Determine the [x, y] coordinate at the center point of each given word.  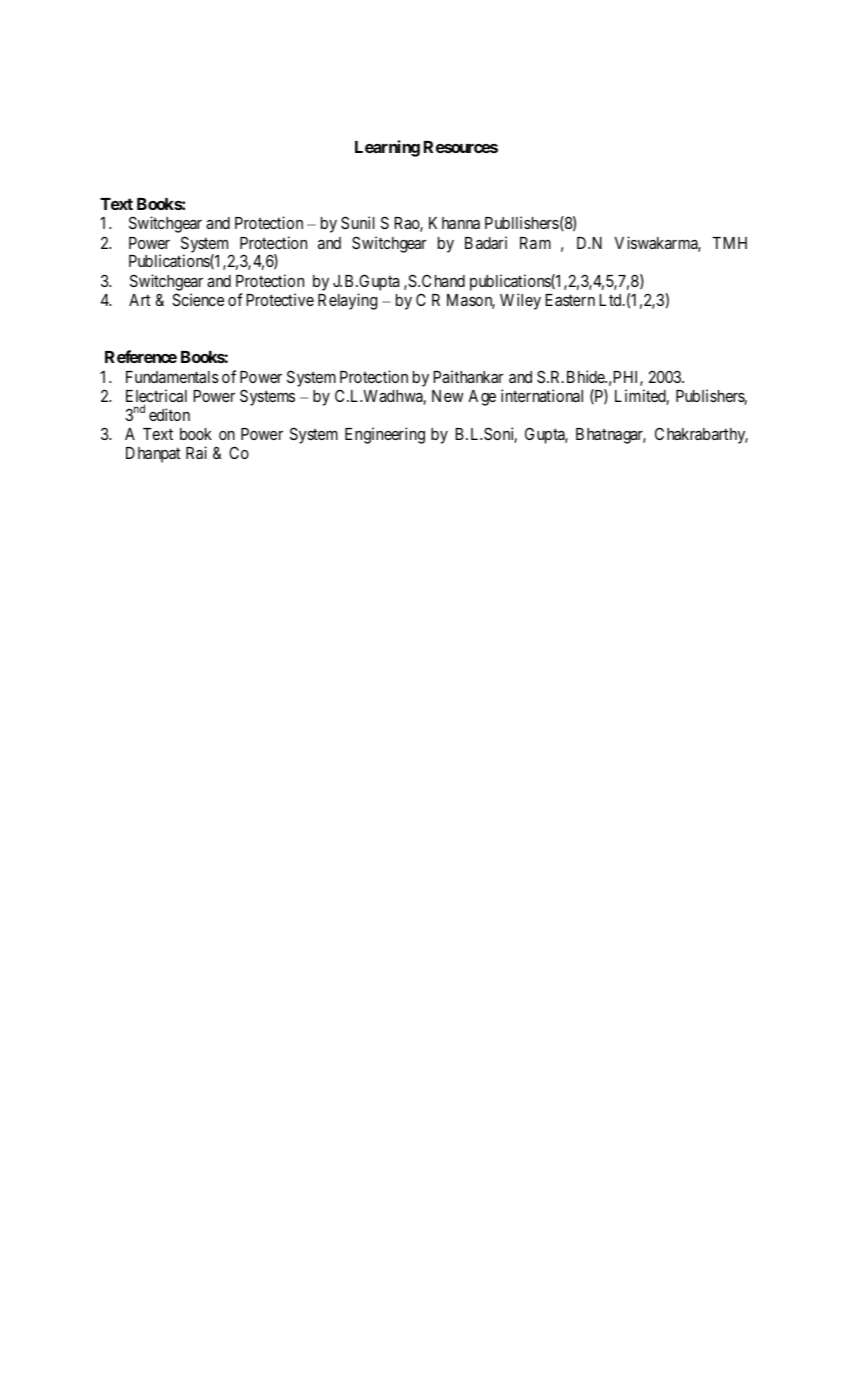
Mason [471, 301]
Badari [486, 242]
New [447, 396]
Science [198, 299]
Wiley [520, 301]
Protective [280, 299]
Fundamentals [172, 377]
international [542, 395]
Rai [196, 452]
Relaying [347, 301]
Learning [387, 148]
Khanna [454, 223]
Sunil [358, 222]
